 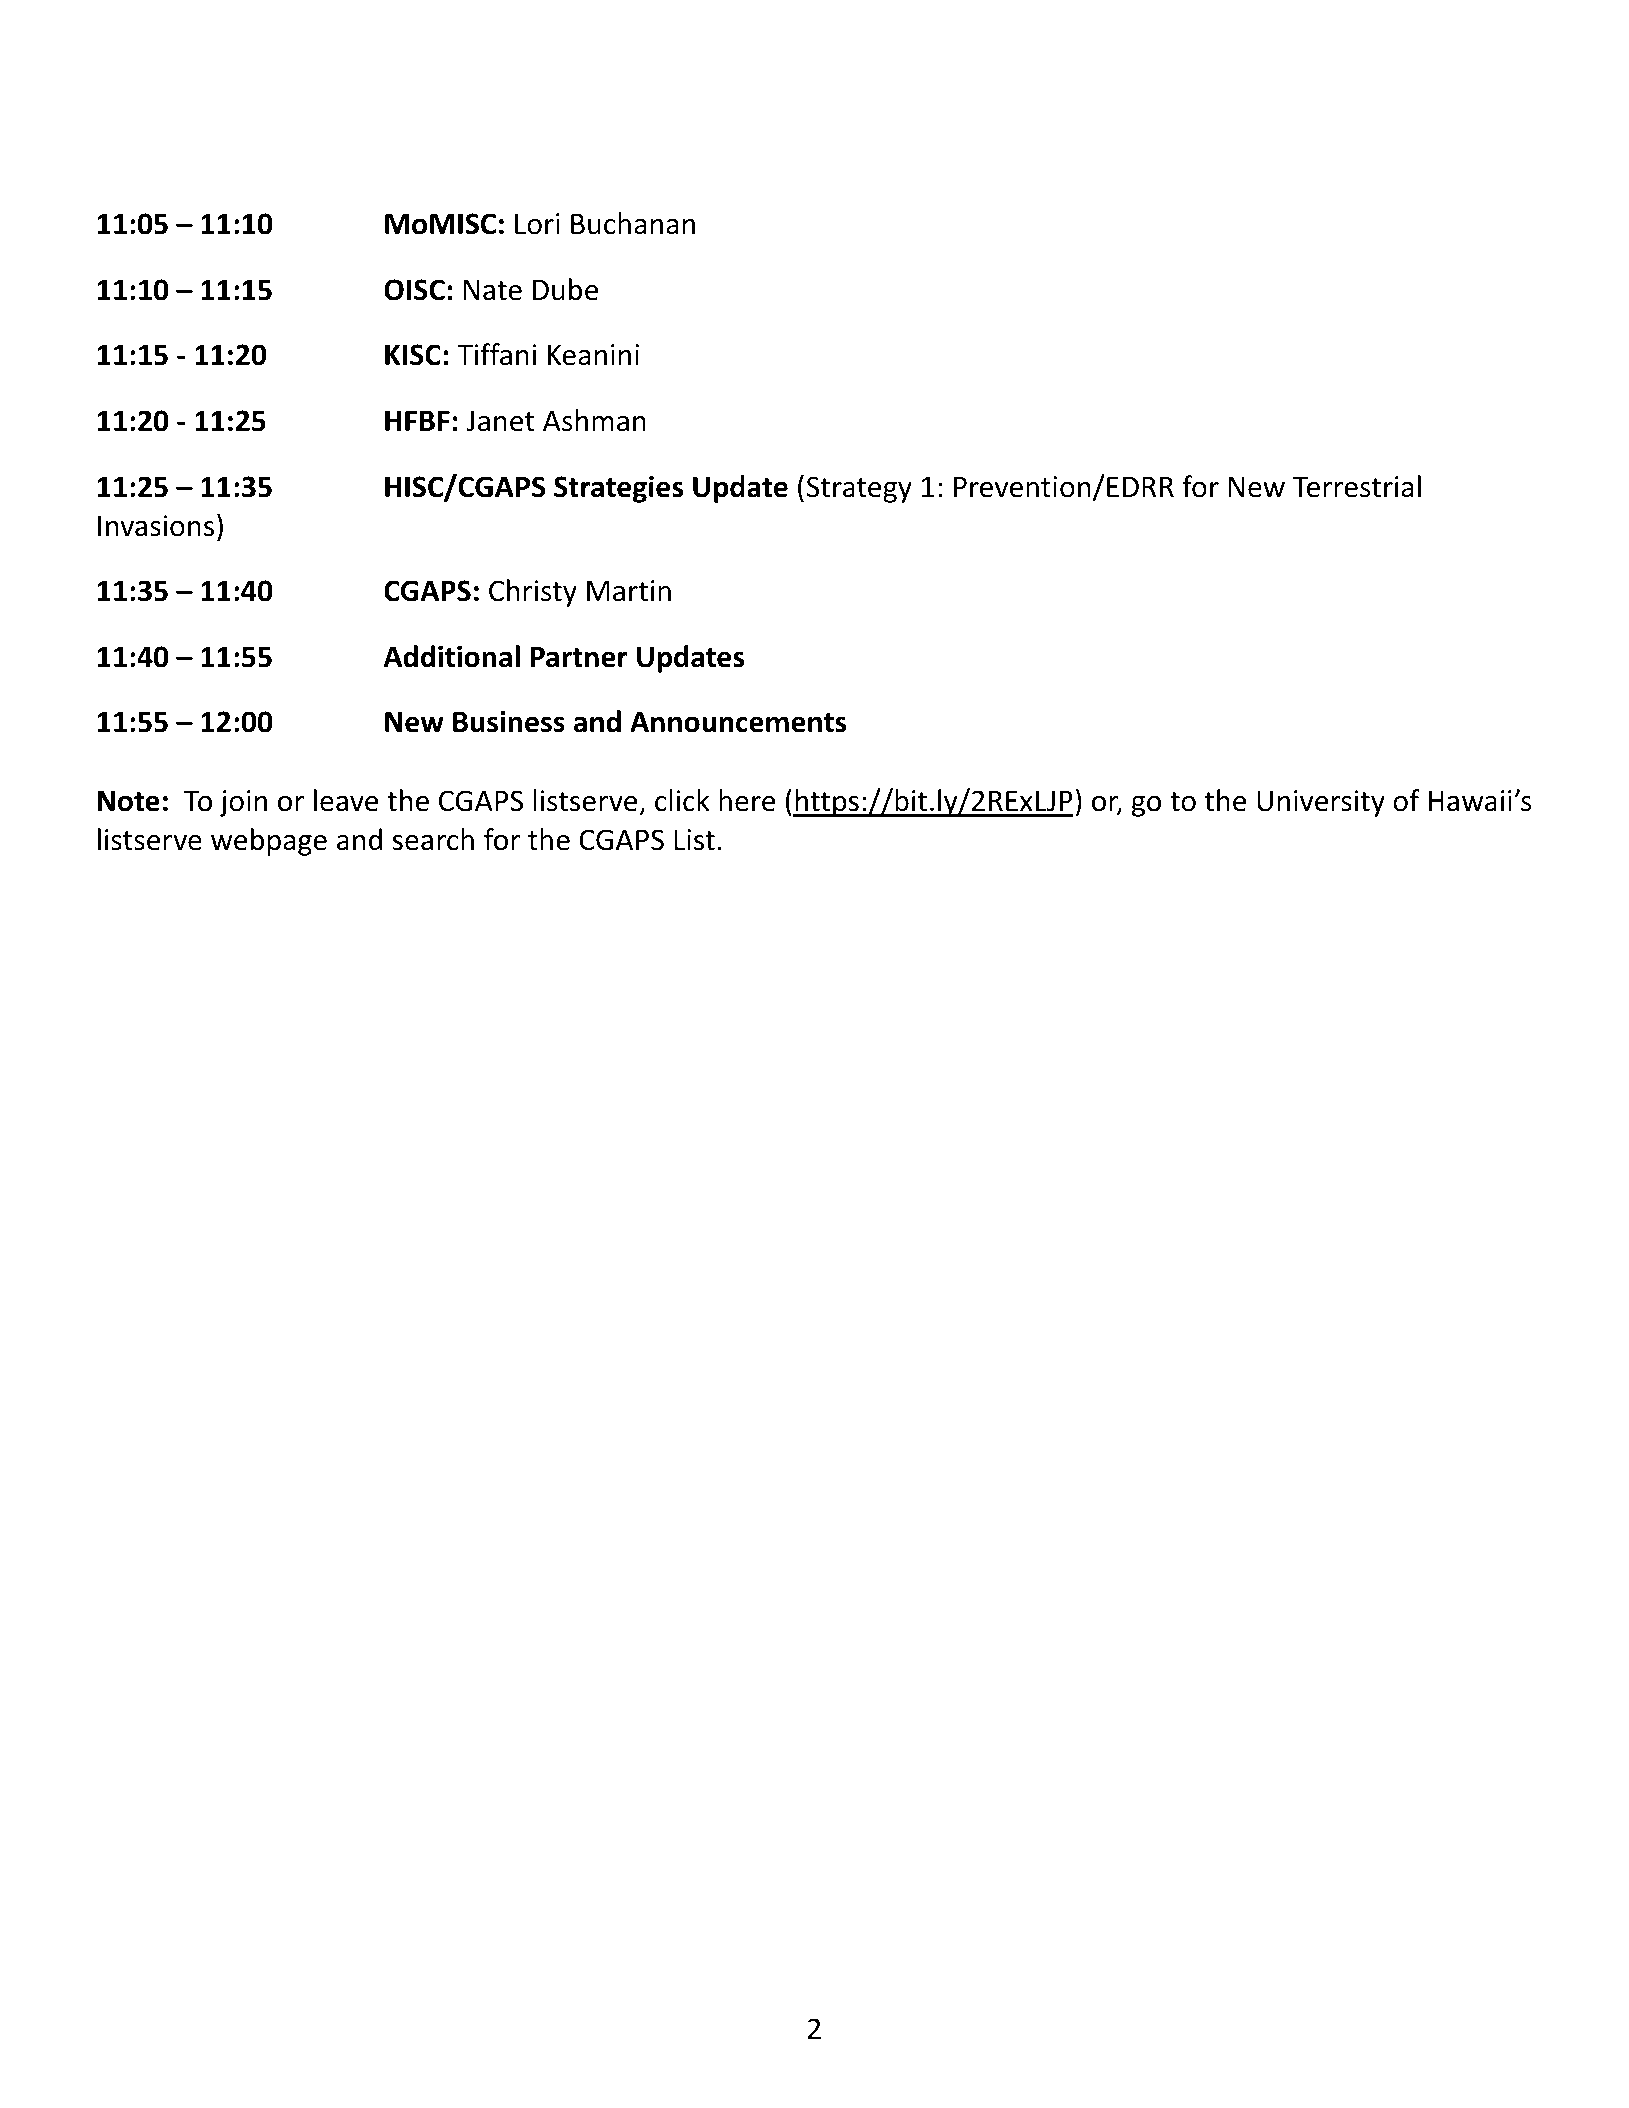 What do you see at coordinates (1357, 486) in the document?
I see `Terrestrial` at bounding box center [1357, 486].
